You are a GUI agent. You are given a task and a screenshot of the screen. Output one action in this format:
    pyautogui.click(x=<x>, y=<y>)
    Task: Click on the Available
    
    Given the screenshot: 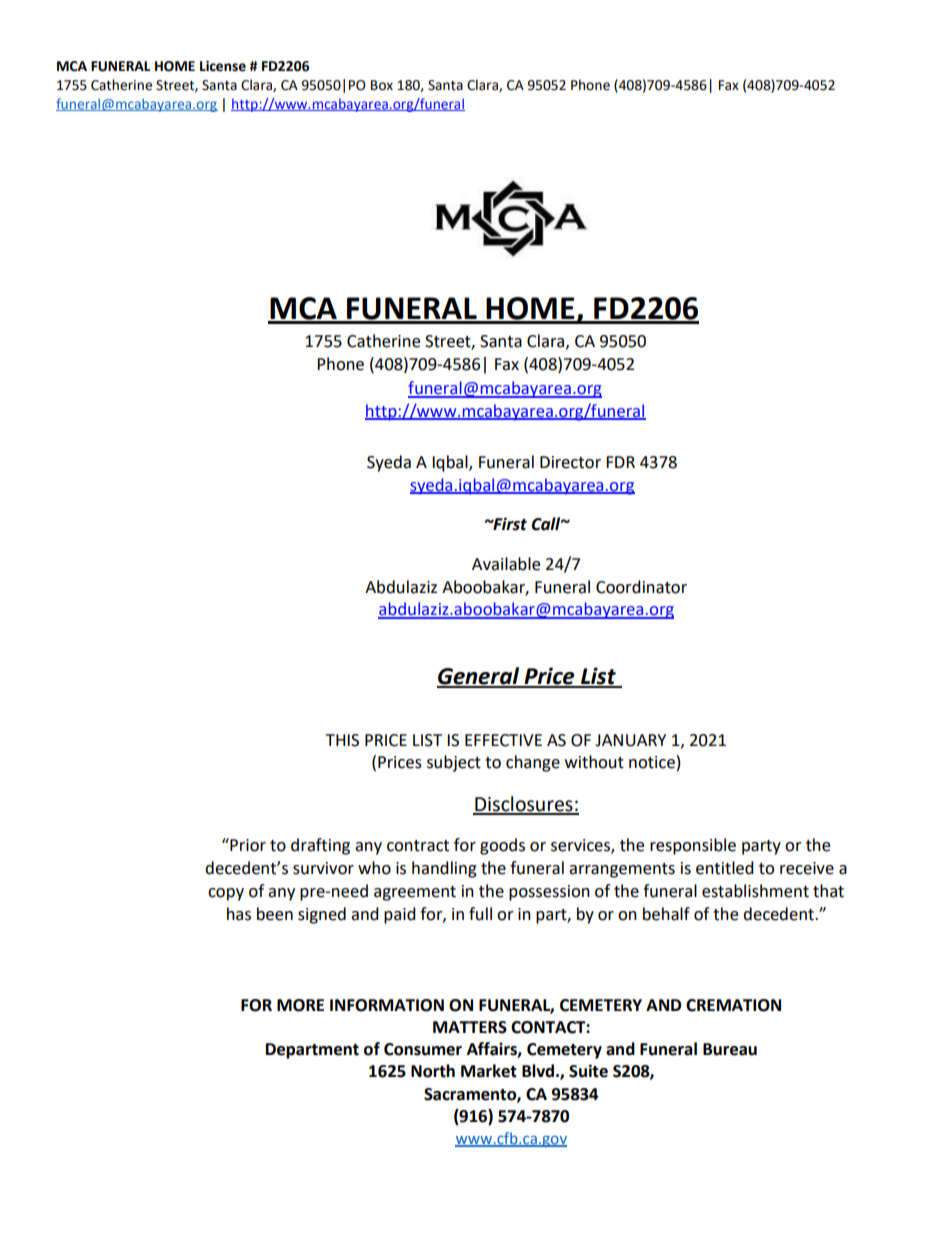 What is the action you would take?
    pyautogui.click(x=506, y=564)
